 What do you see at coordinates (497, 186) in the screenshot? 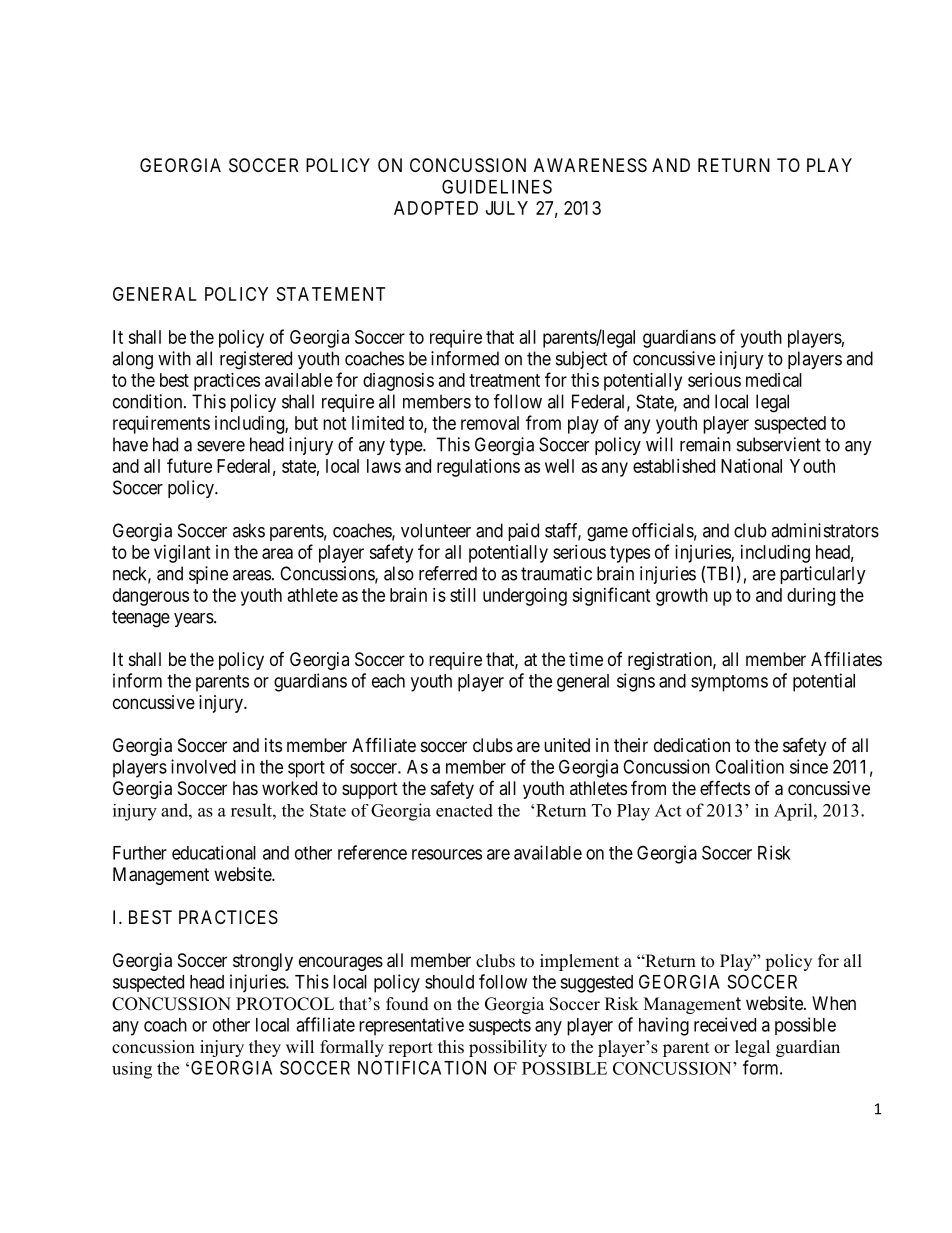
I see `GUIDELINES` at bounding box center [497, 186].
